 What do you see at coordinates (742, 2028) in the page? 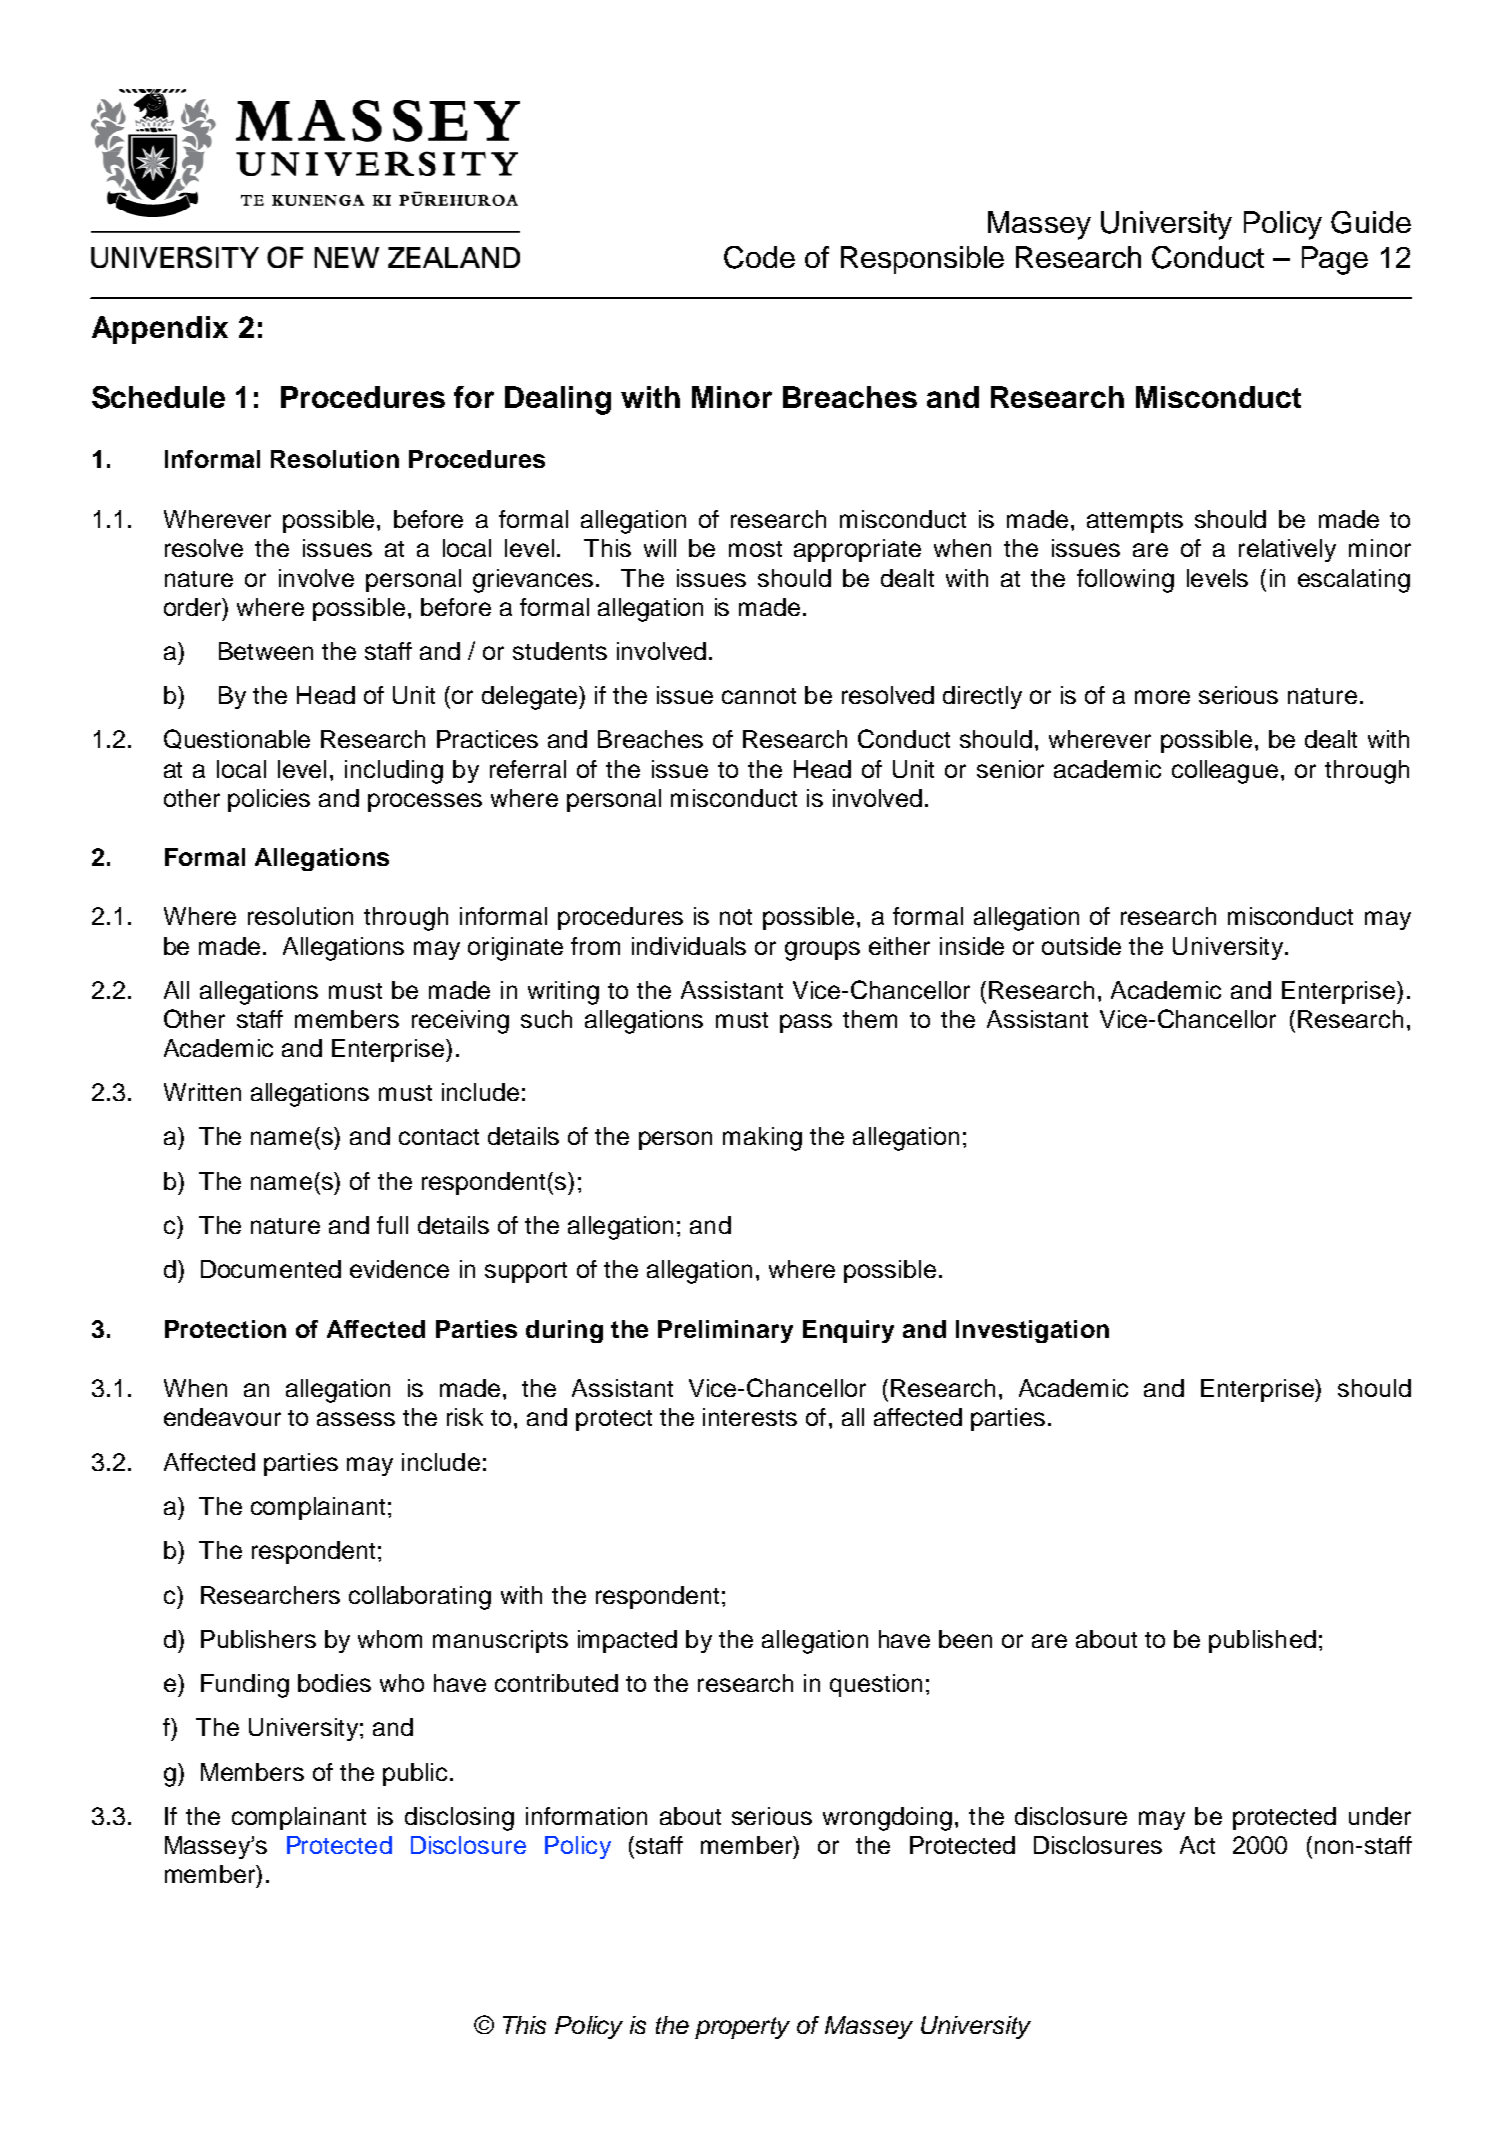
I see `property` at bounding box center [742, 2028].
